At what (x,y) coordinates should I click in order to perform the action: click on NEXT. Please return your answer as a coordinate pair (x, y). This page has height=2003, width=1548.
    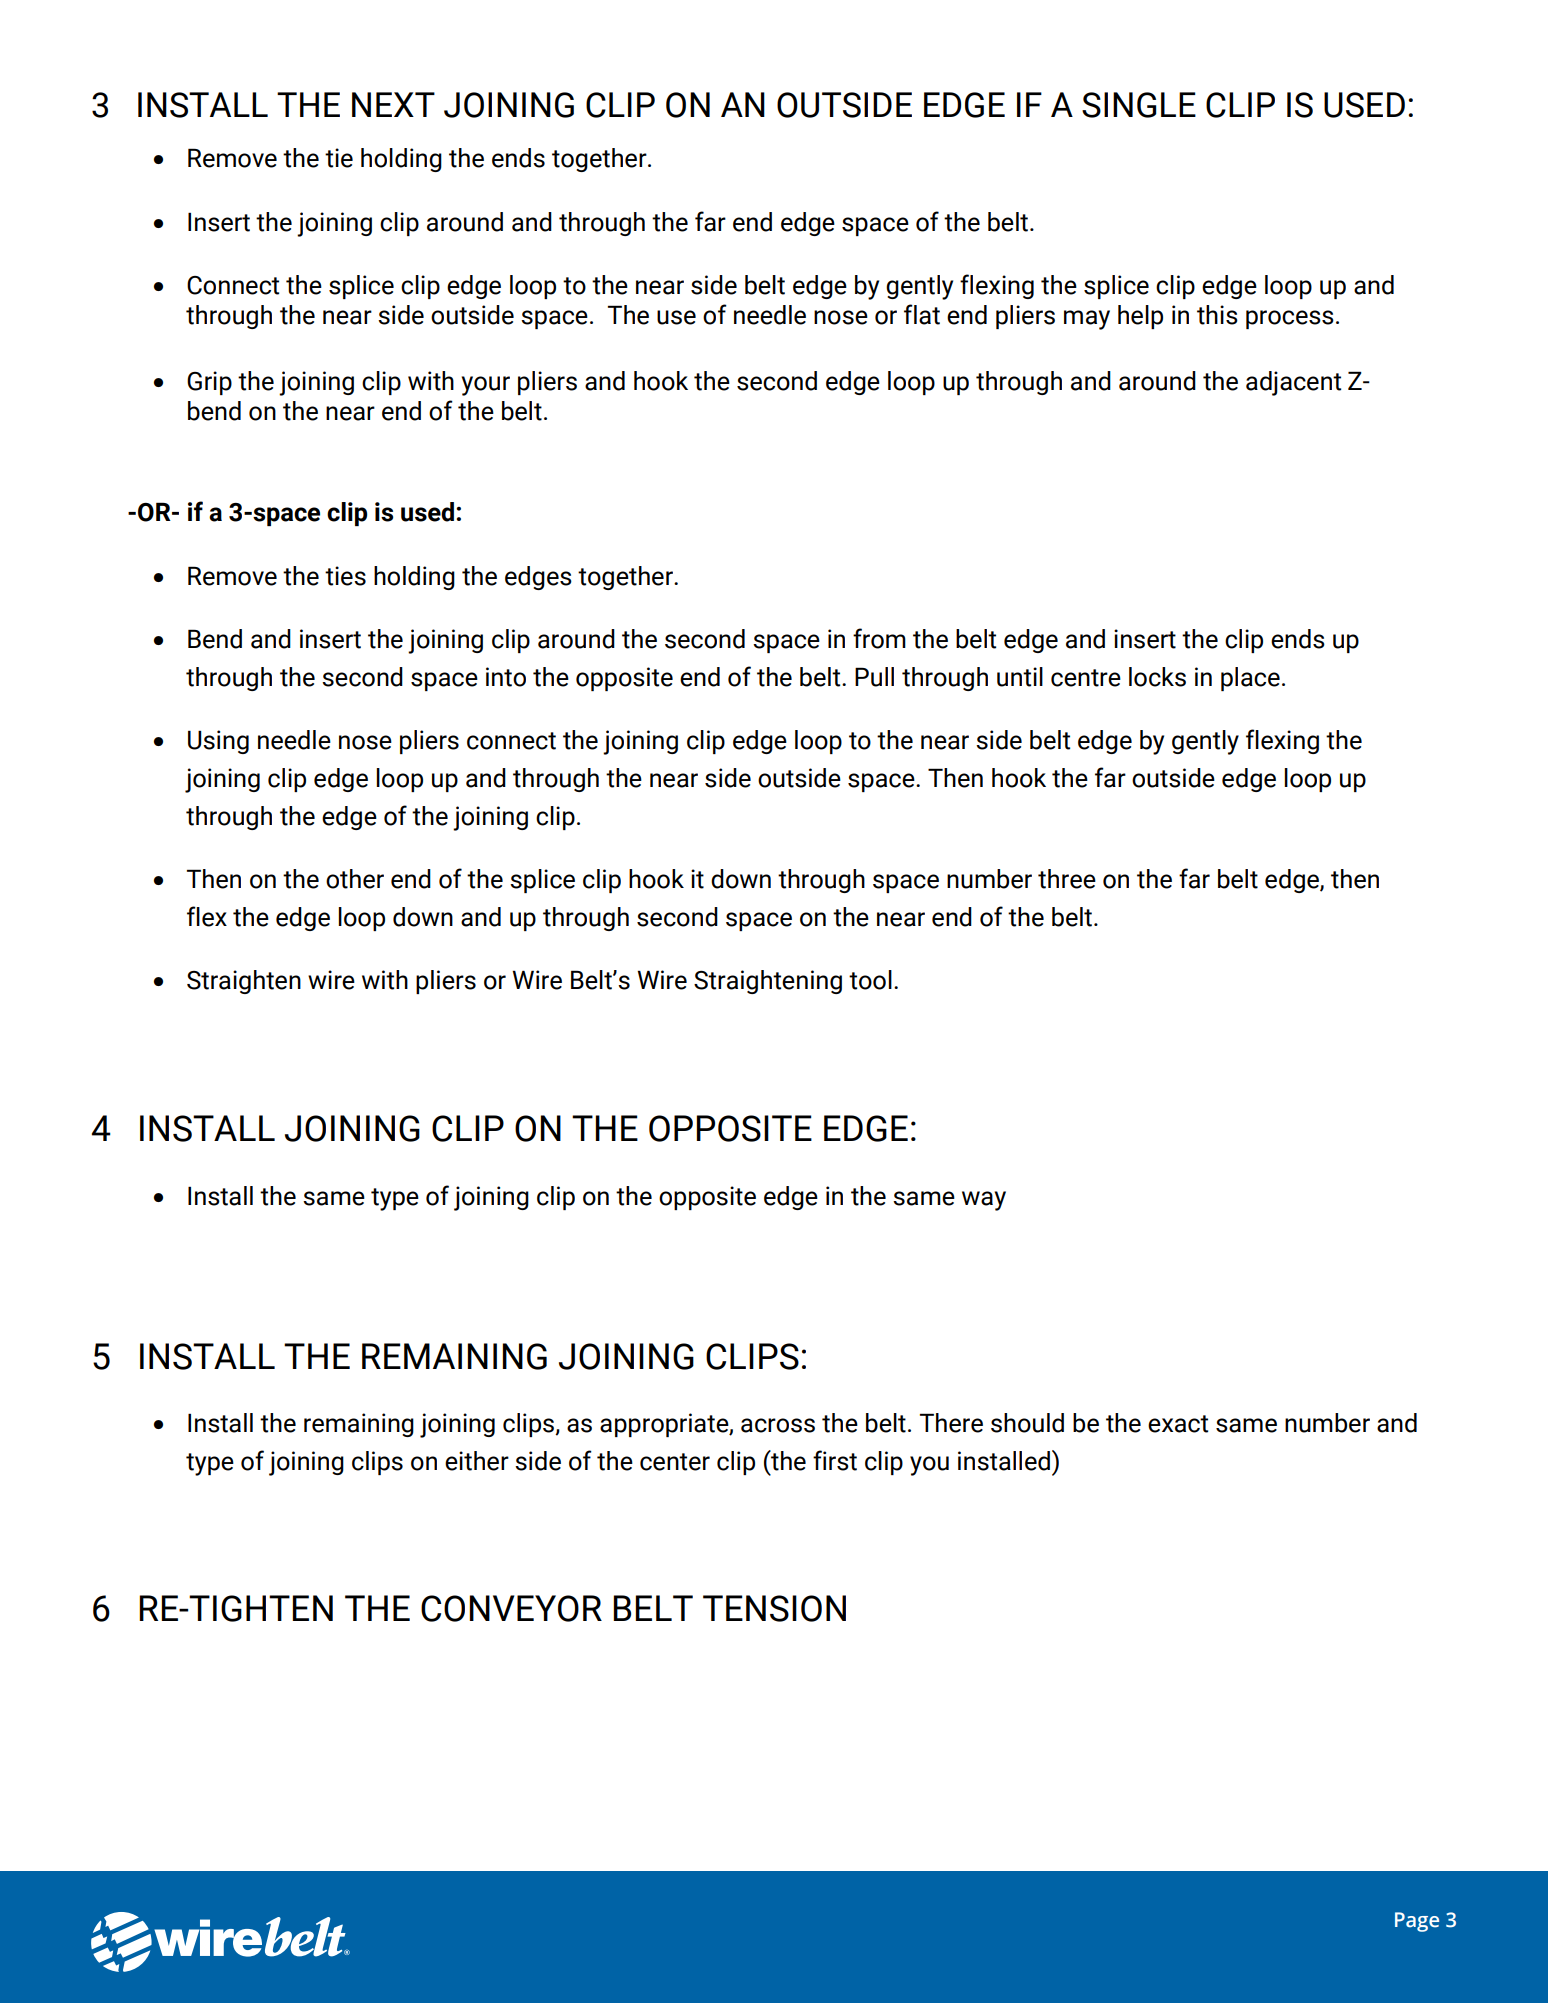
    Looking at the image, I should click on (393, 104).
